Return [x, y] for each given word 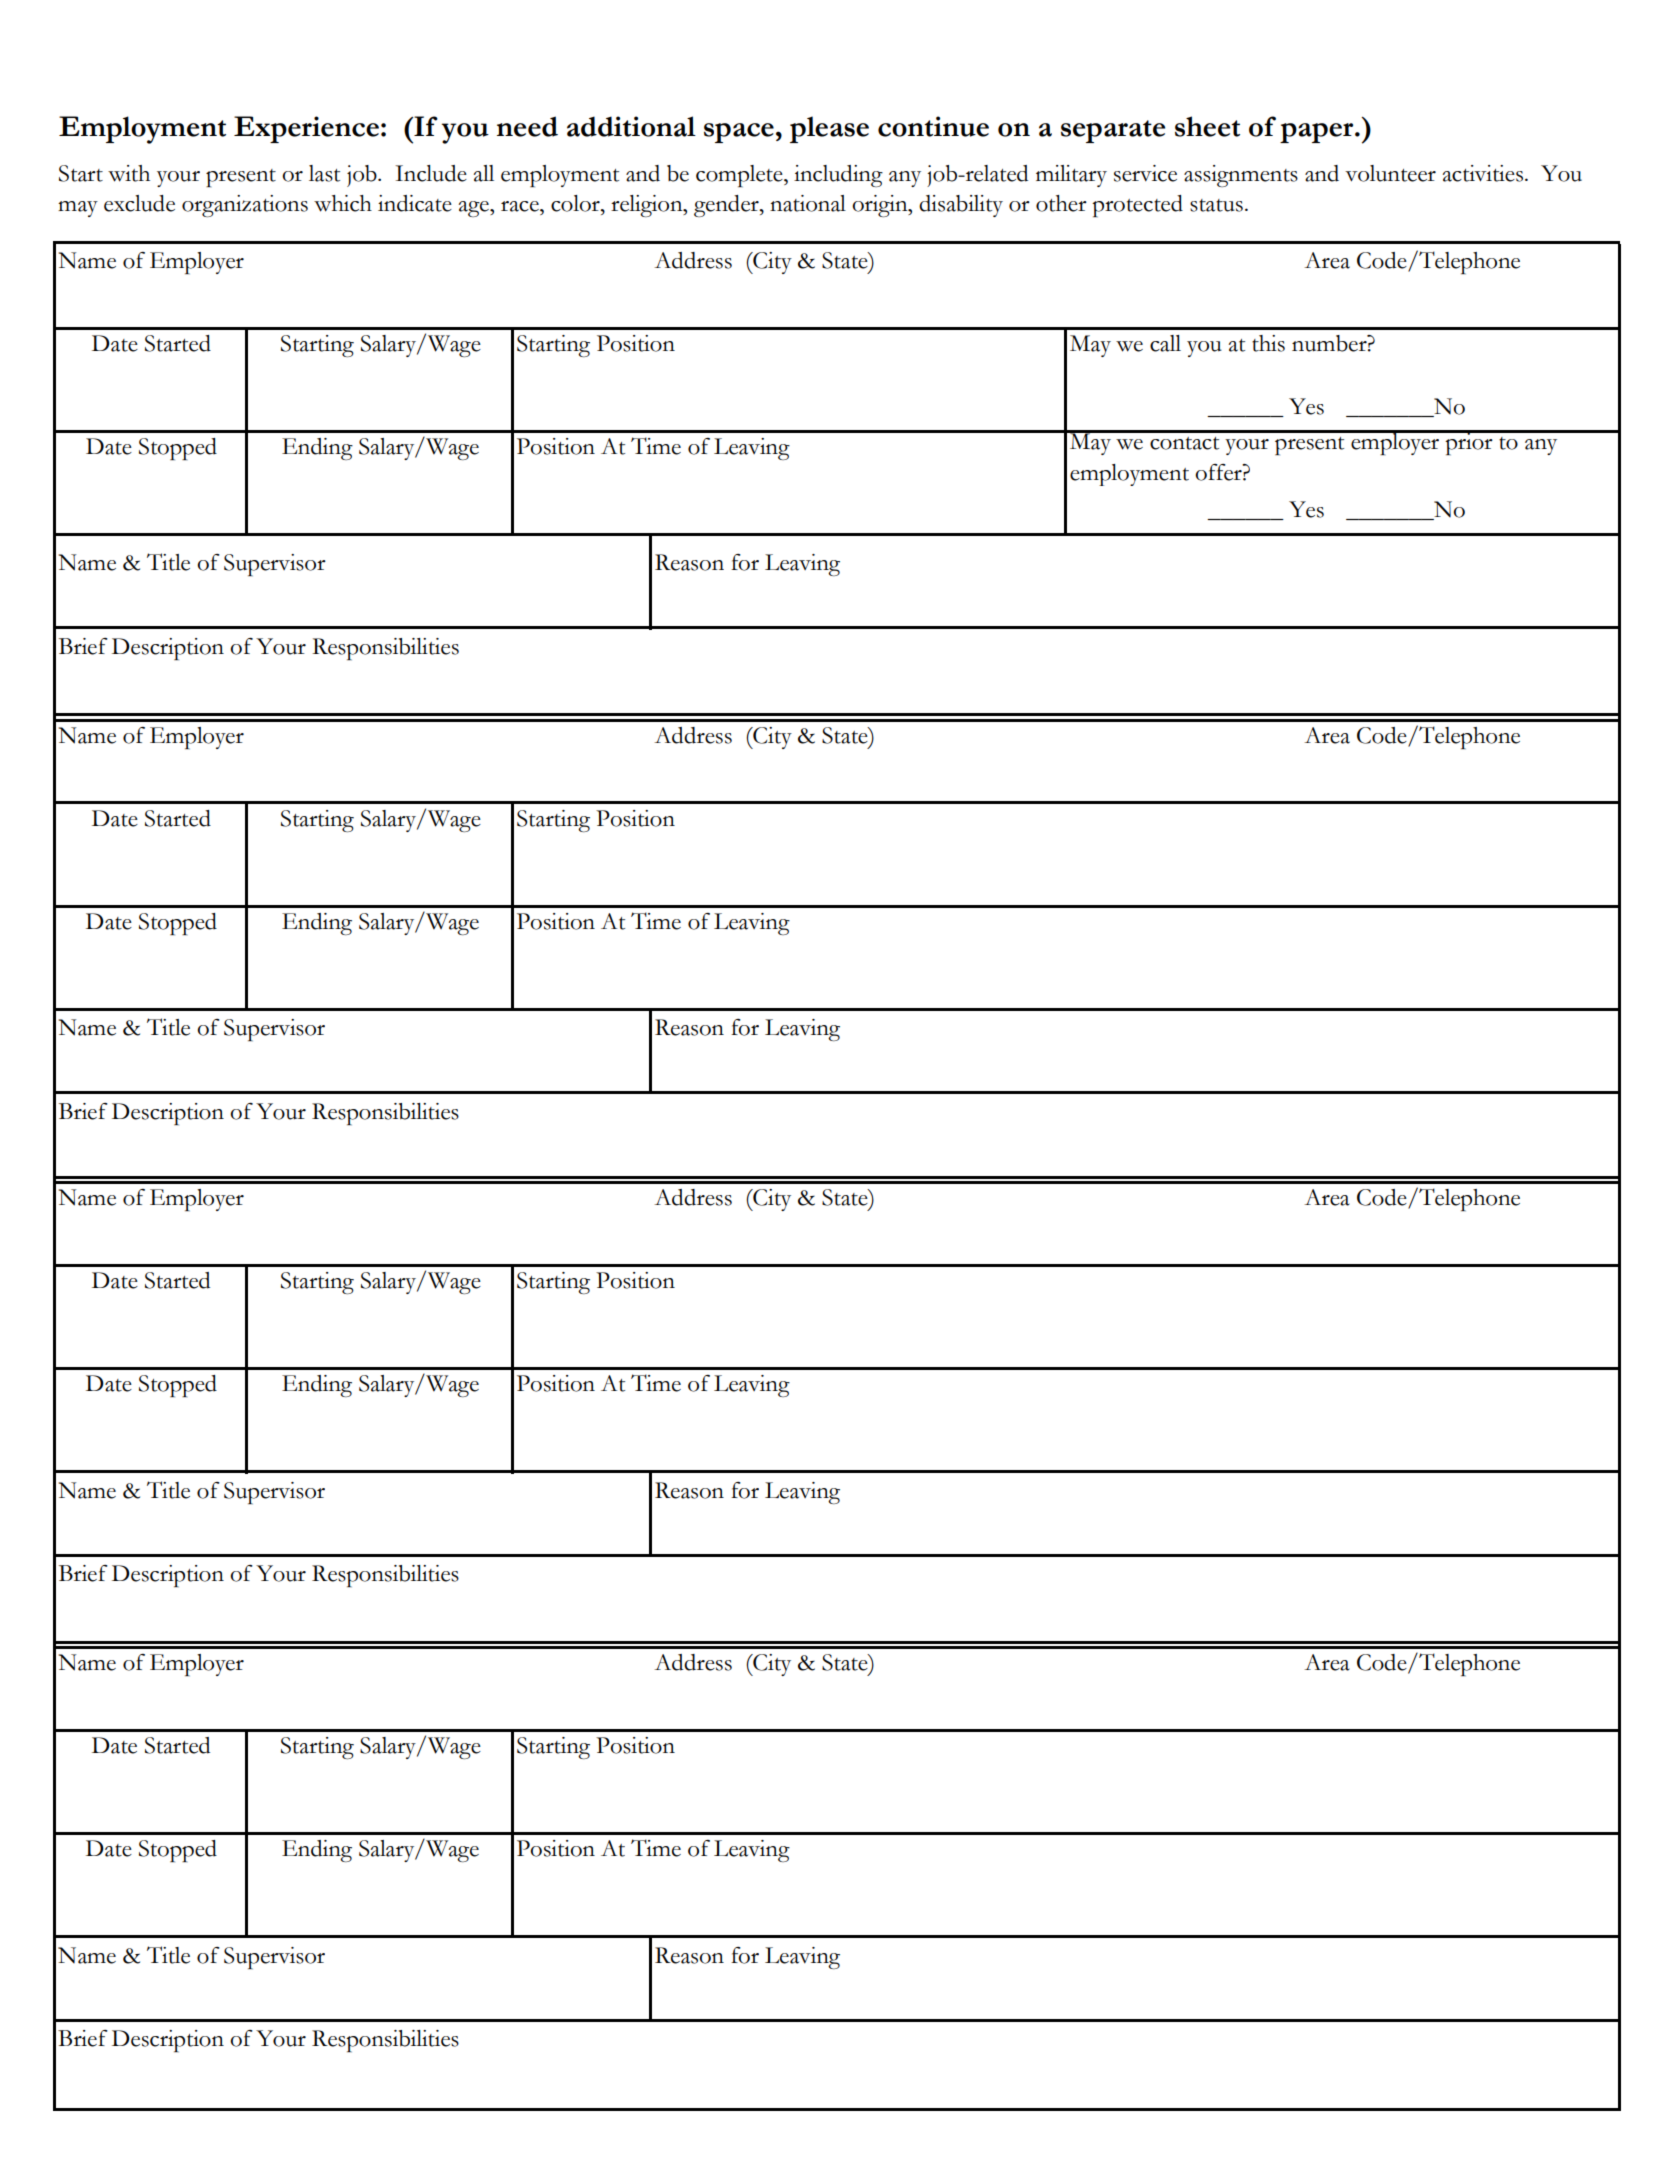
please [829, 129]
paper [1318, 133]
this [1268, 343]
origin [881, 206]
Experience [306, 129]
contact [1184, 443]
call [1165, 343]
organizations [245, 206]
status [1216, 205]
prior [1469, 443]
